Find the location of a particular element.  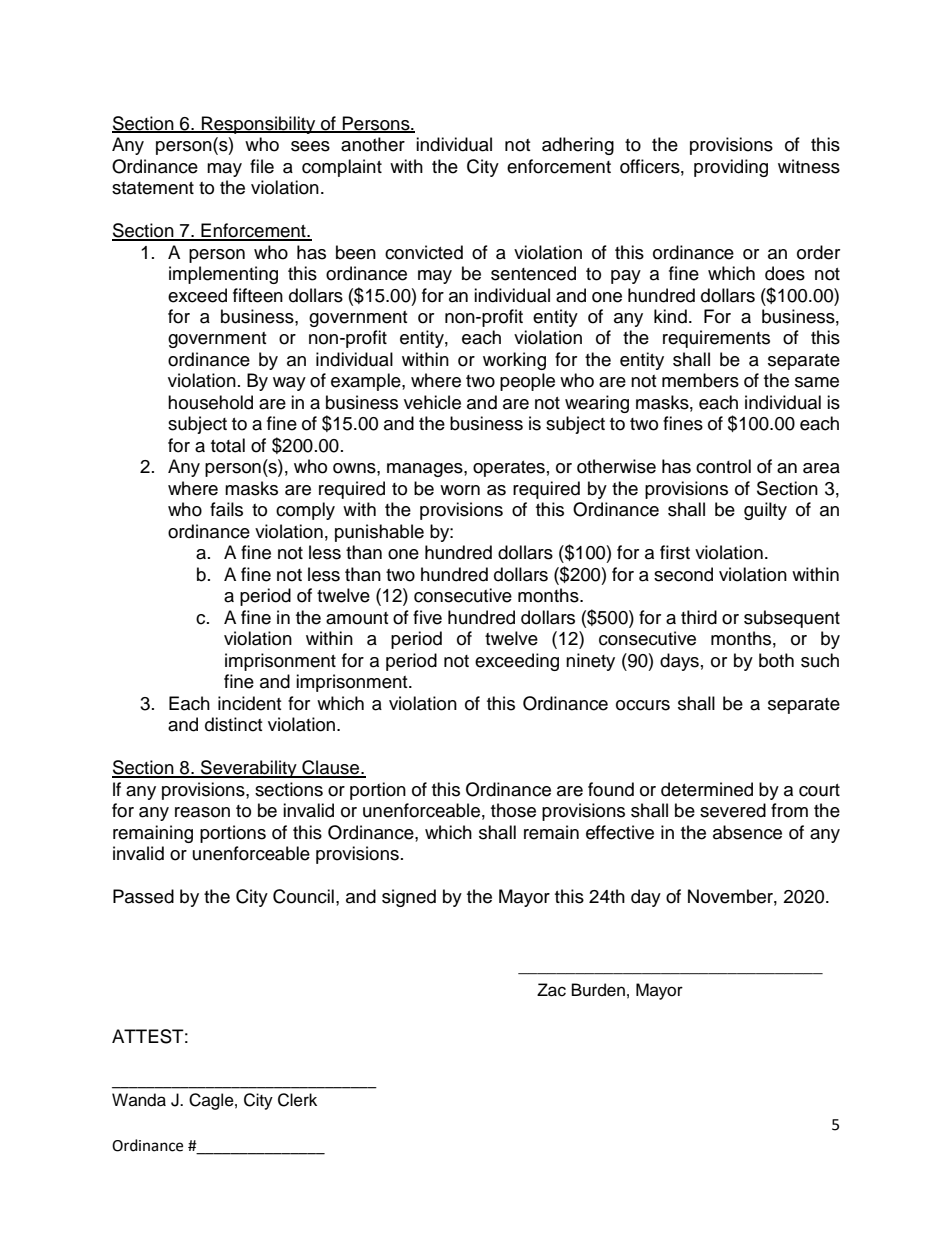

adhering is located at coordinates (578, 146).
